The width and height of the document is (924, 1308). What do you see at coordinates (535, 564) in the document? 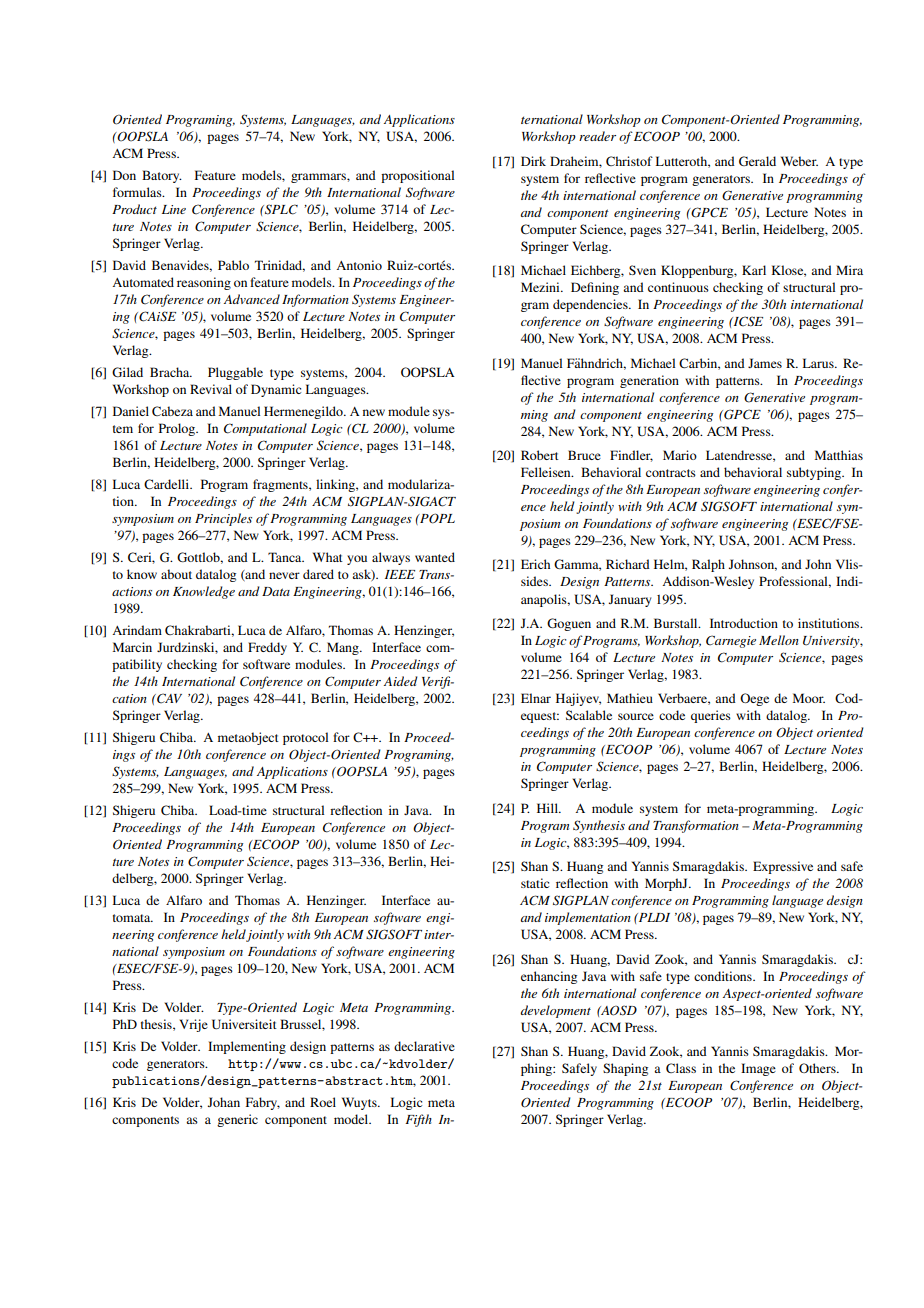
I see `Erich` at bounding box center [535, 564].
